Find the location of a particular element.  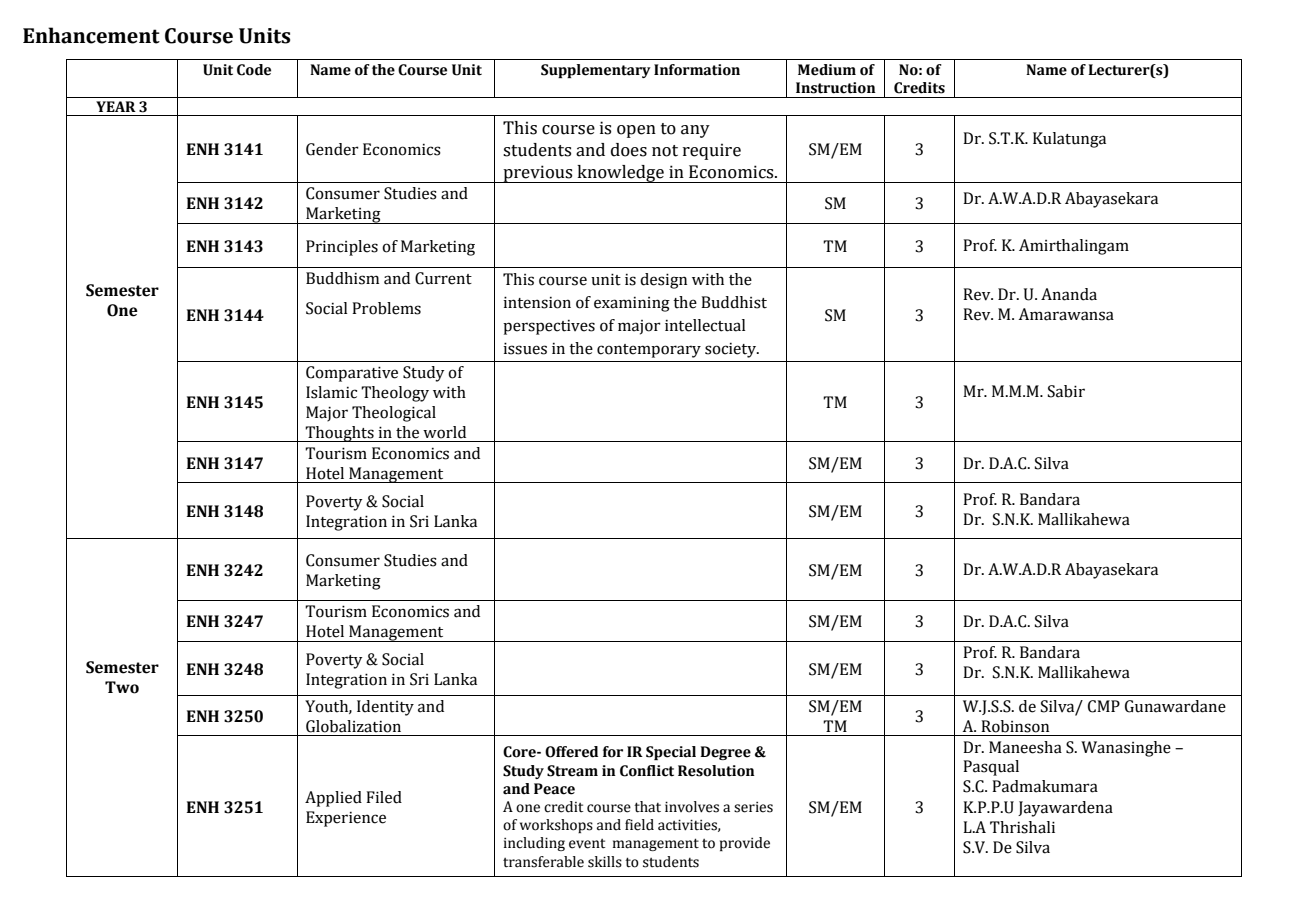

provide is located at coordinates (745, 844).
